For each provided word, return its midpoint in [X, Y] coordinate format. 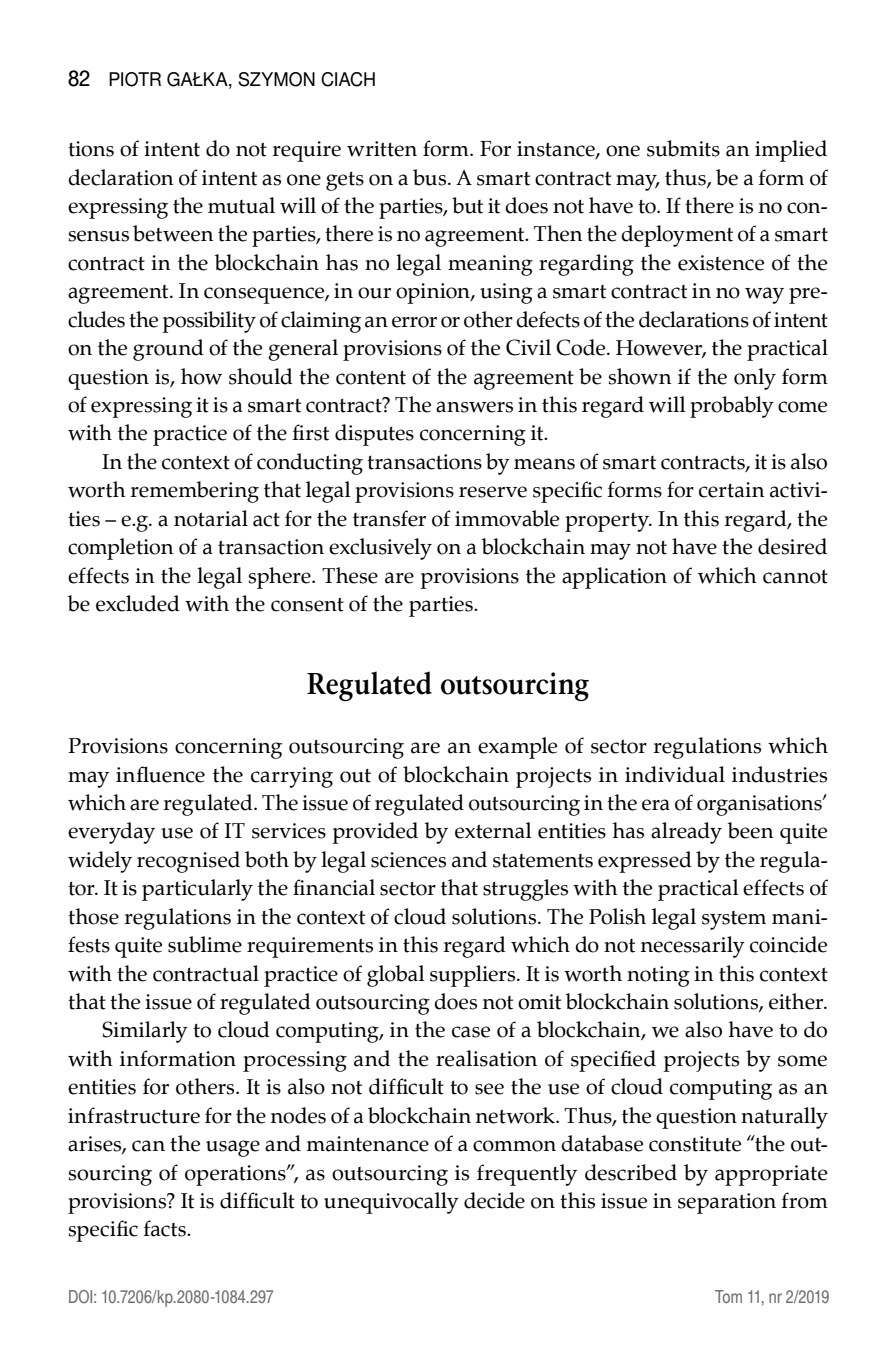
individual [675, 774]
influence [160, 774]
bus [431, 177]
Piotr [135, 79]
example [517, 748]
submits [683, 148]
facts [166, 1228]
